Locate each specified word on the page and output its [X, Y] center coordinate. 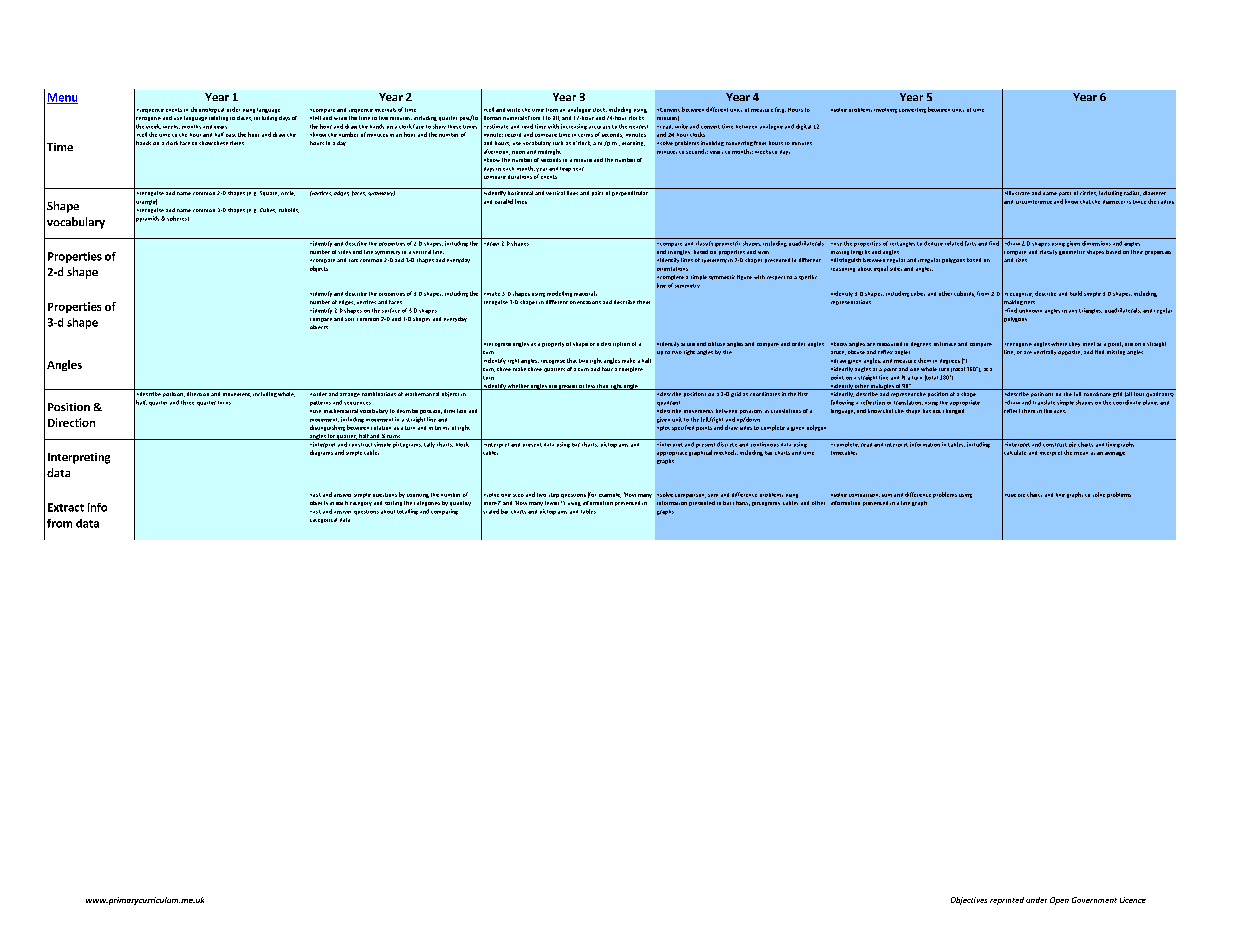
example [610, 495]
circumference [1034, 202]
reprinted [1007, 901]
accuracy [599, 127]
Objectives [969, 901]
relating [218, 118]
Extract [66, 507]
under [1036, 900]
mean [1081, 453]
